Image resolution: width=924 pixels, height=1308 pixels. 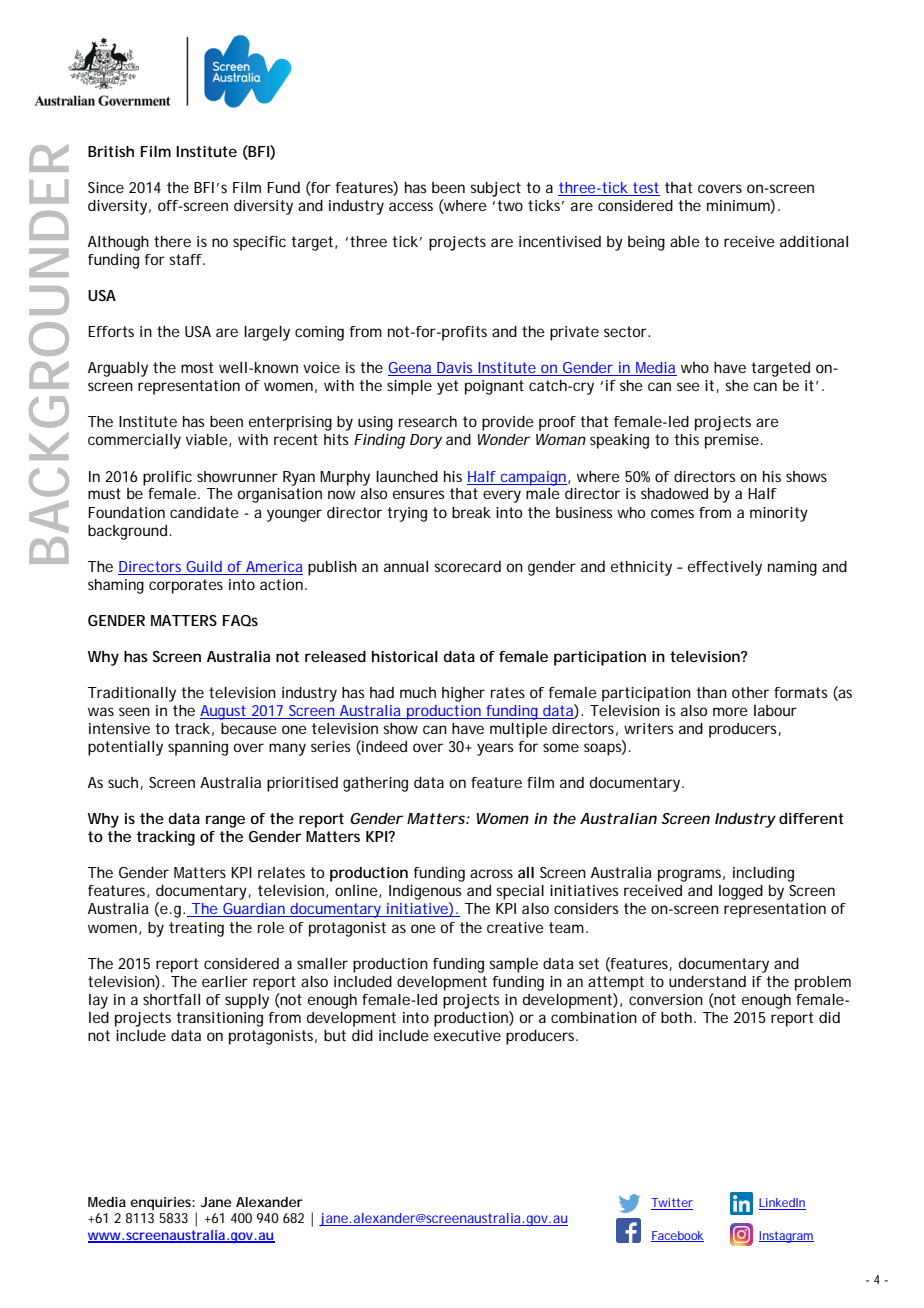 I want to click on across, so click(x=491, y=873).
